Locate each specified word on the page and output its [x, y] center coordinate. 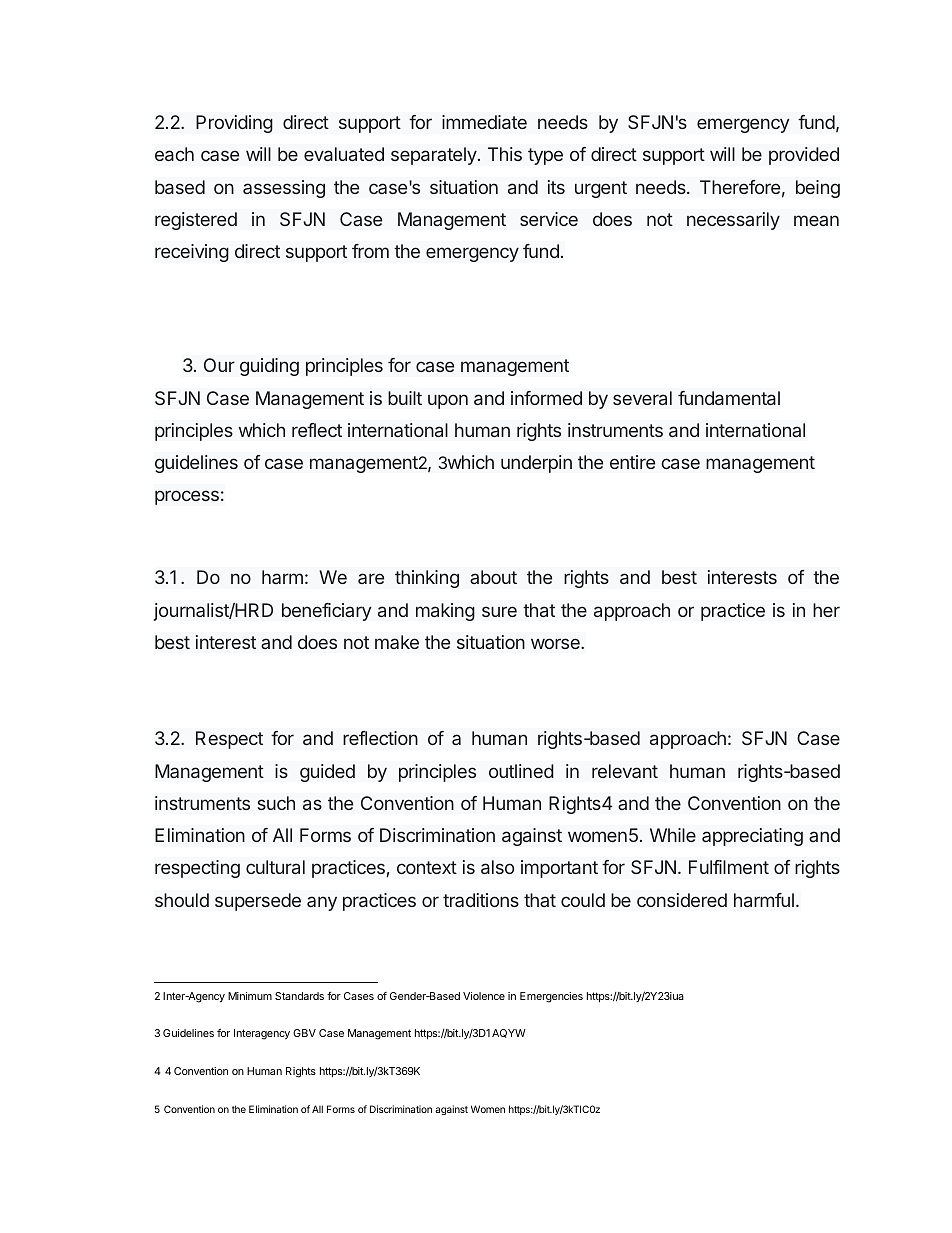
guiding [269, 367]
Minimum [250, 996]
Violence [484, 996]
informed [546, 398]
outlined [521, 771]
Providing [234, 124]
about [493, 577]
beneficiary [327, 612]
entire [632, 462]
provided [804, 156]
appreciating [752, 837]
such [276, 803]
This [505, 154]
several [642, 398]
